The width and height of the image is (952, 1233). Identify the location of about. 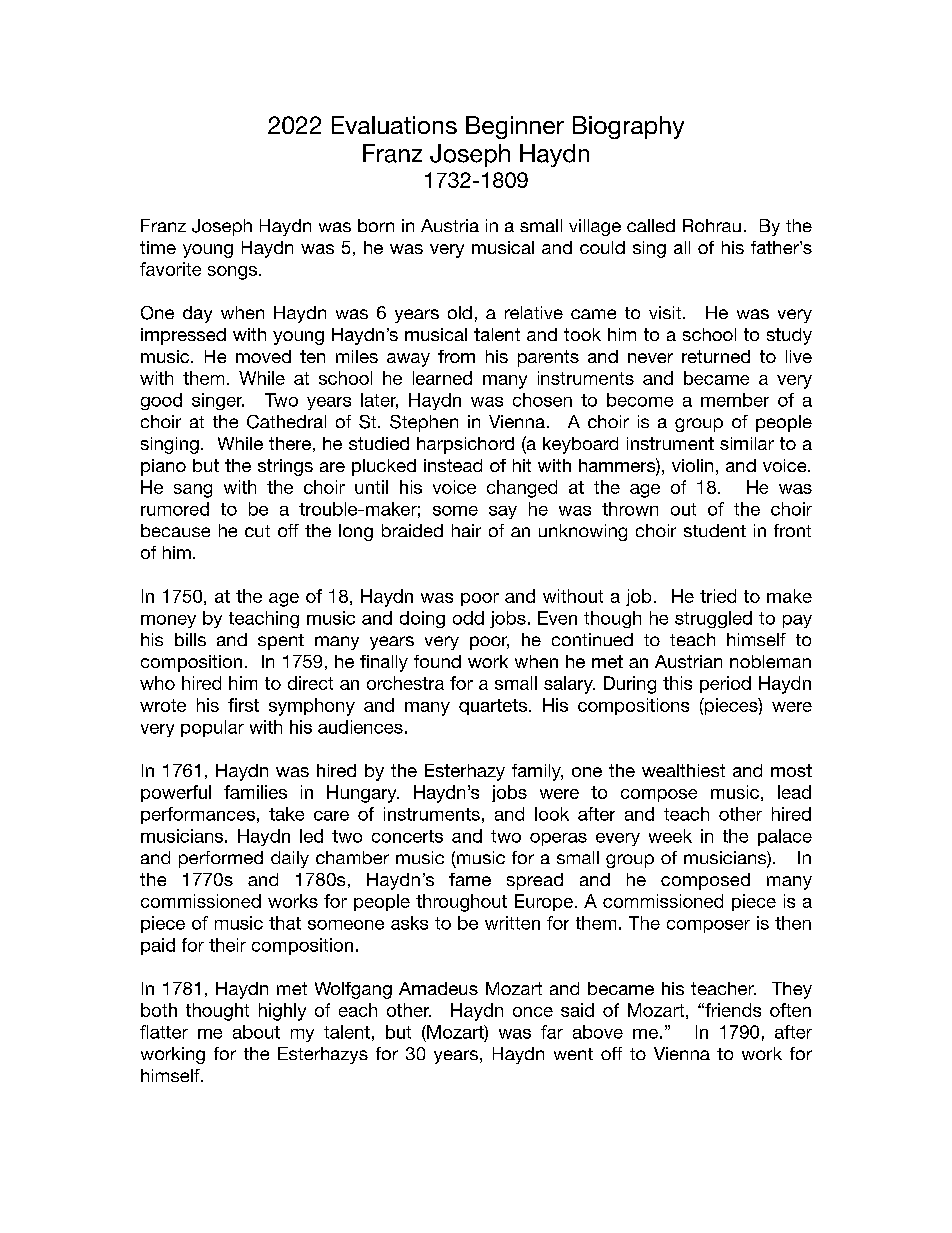
(256, 1032).
